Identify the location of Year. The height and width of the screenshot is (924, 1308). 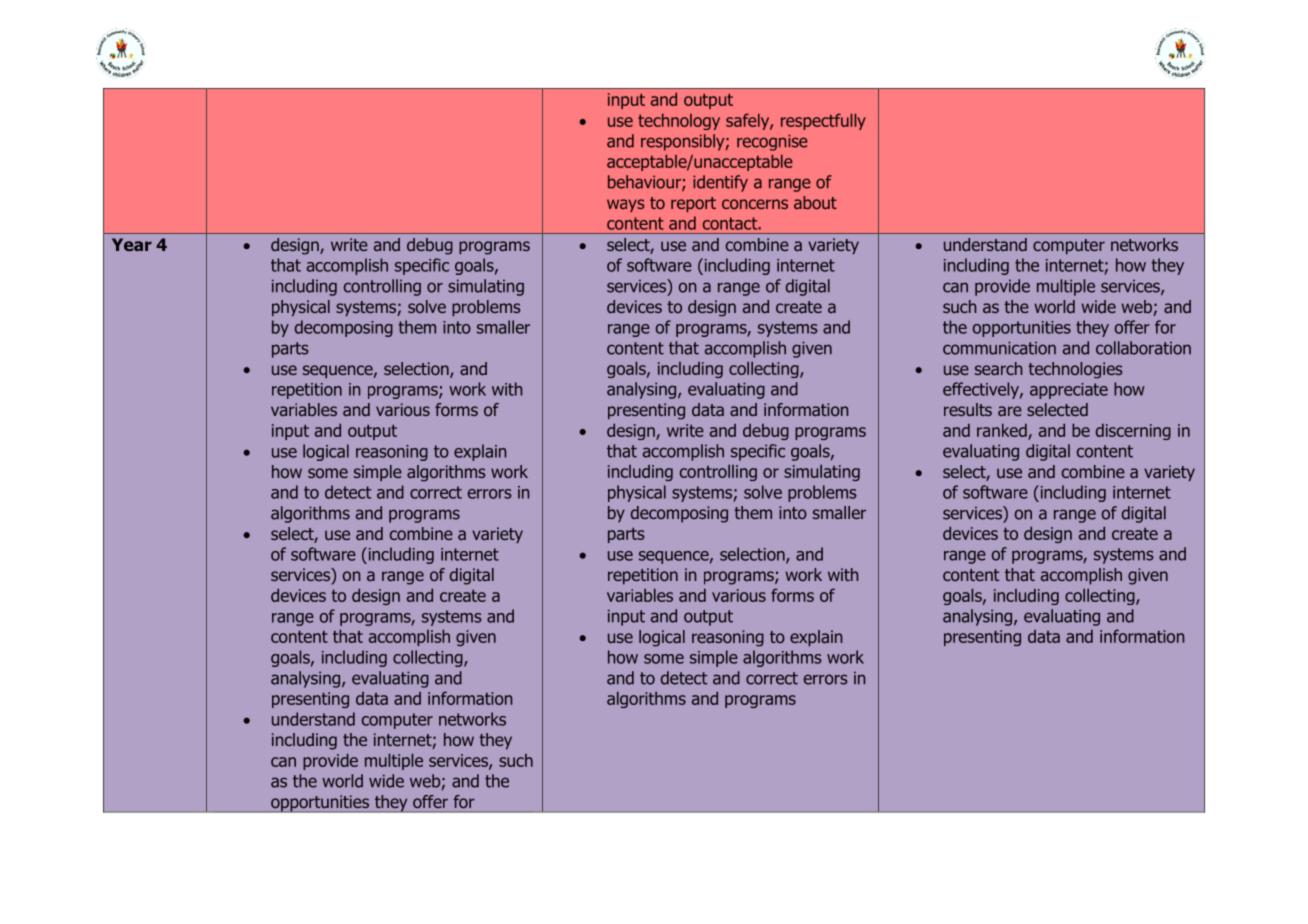
(132, 244).
